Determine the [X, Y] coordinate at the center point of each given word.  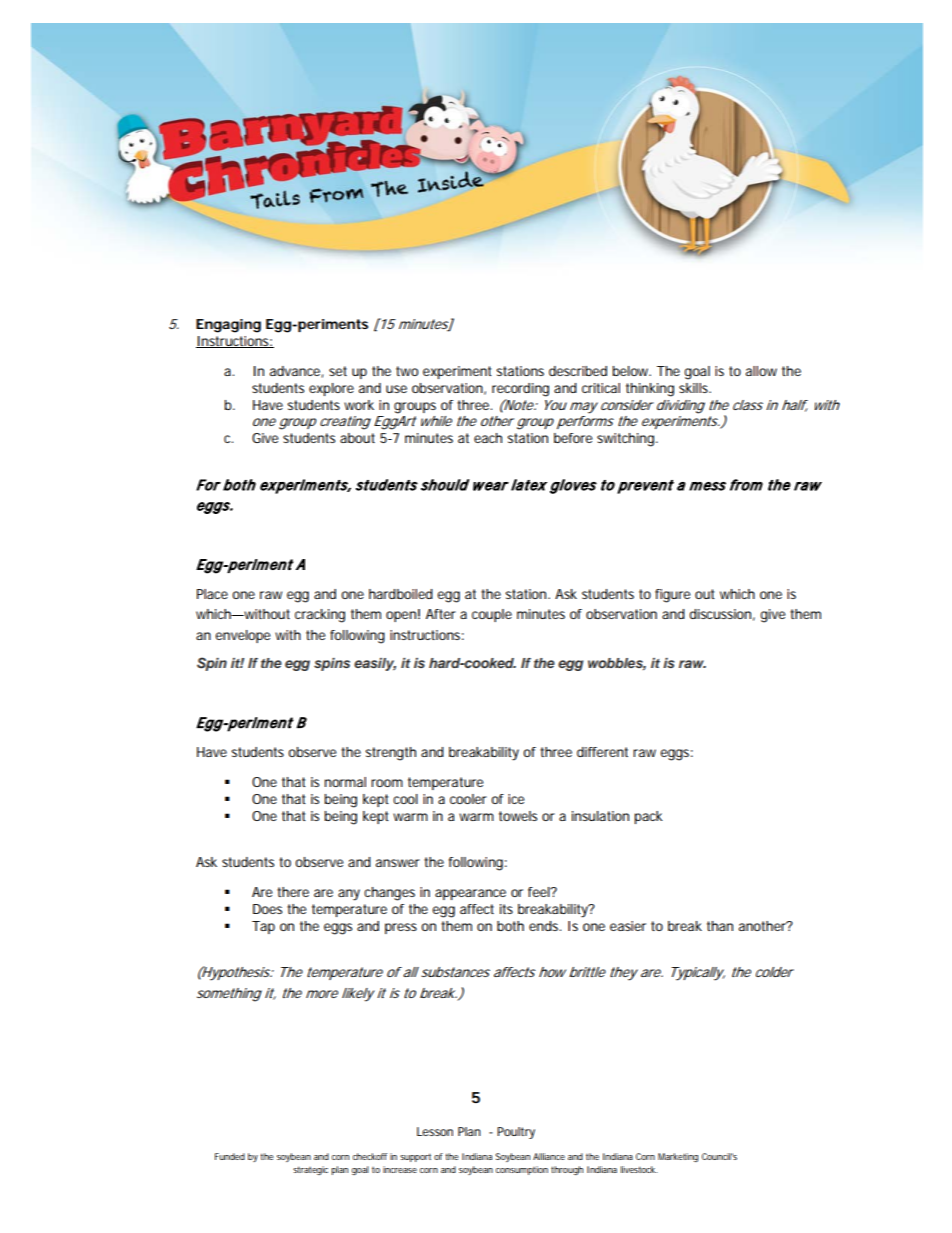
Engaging [228, 326]
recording [520, 390]
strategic [310, 1170]
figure [672, 596]
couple [492, 615]
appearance [470, 894]
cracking [320, 616]
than [720, 926]
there [293, 892]
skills [695, 388]
